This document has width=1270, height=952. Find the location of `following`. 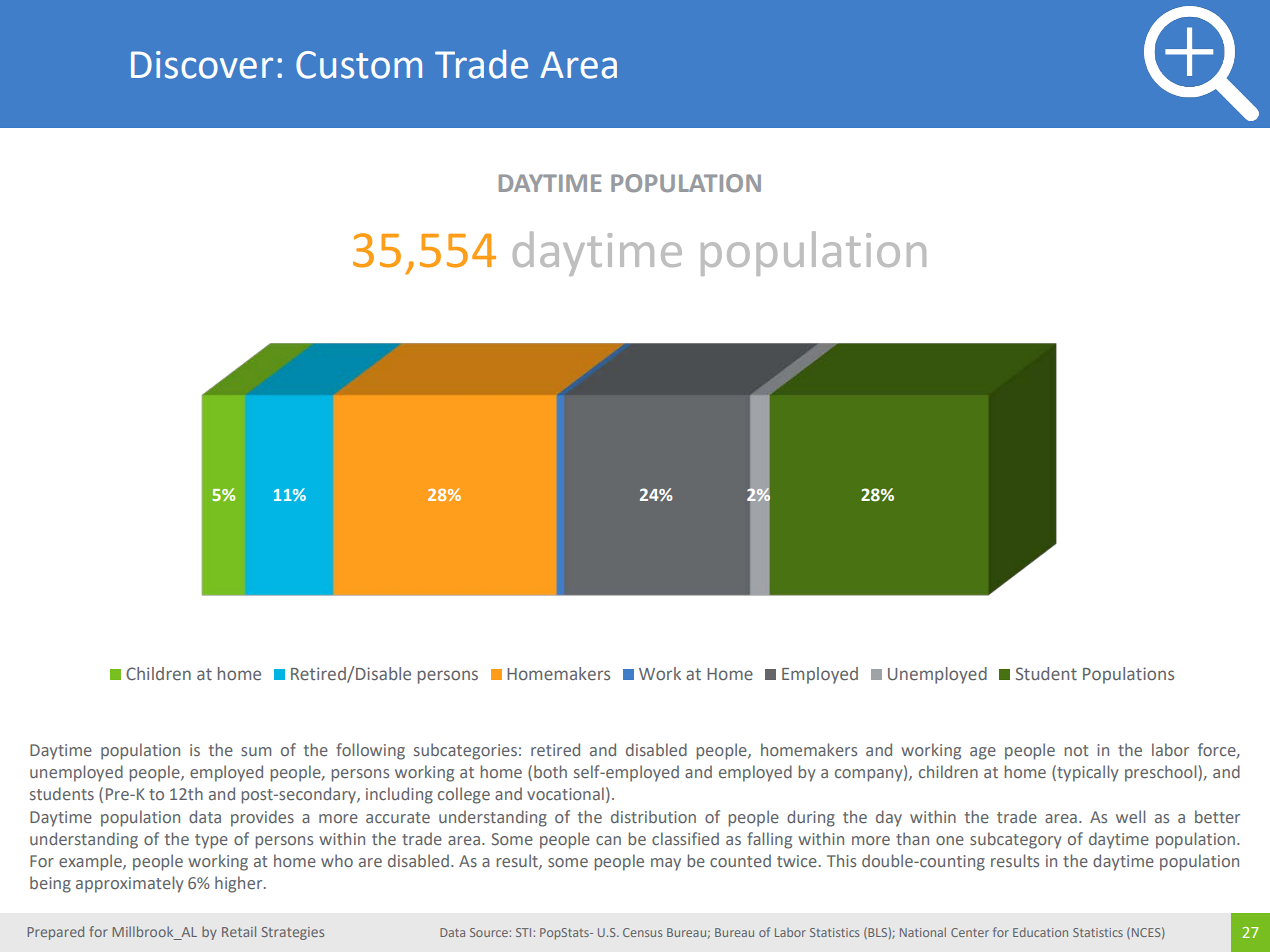

following is located at coordinates (370, 751).
